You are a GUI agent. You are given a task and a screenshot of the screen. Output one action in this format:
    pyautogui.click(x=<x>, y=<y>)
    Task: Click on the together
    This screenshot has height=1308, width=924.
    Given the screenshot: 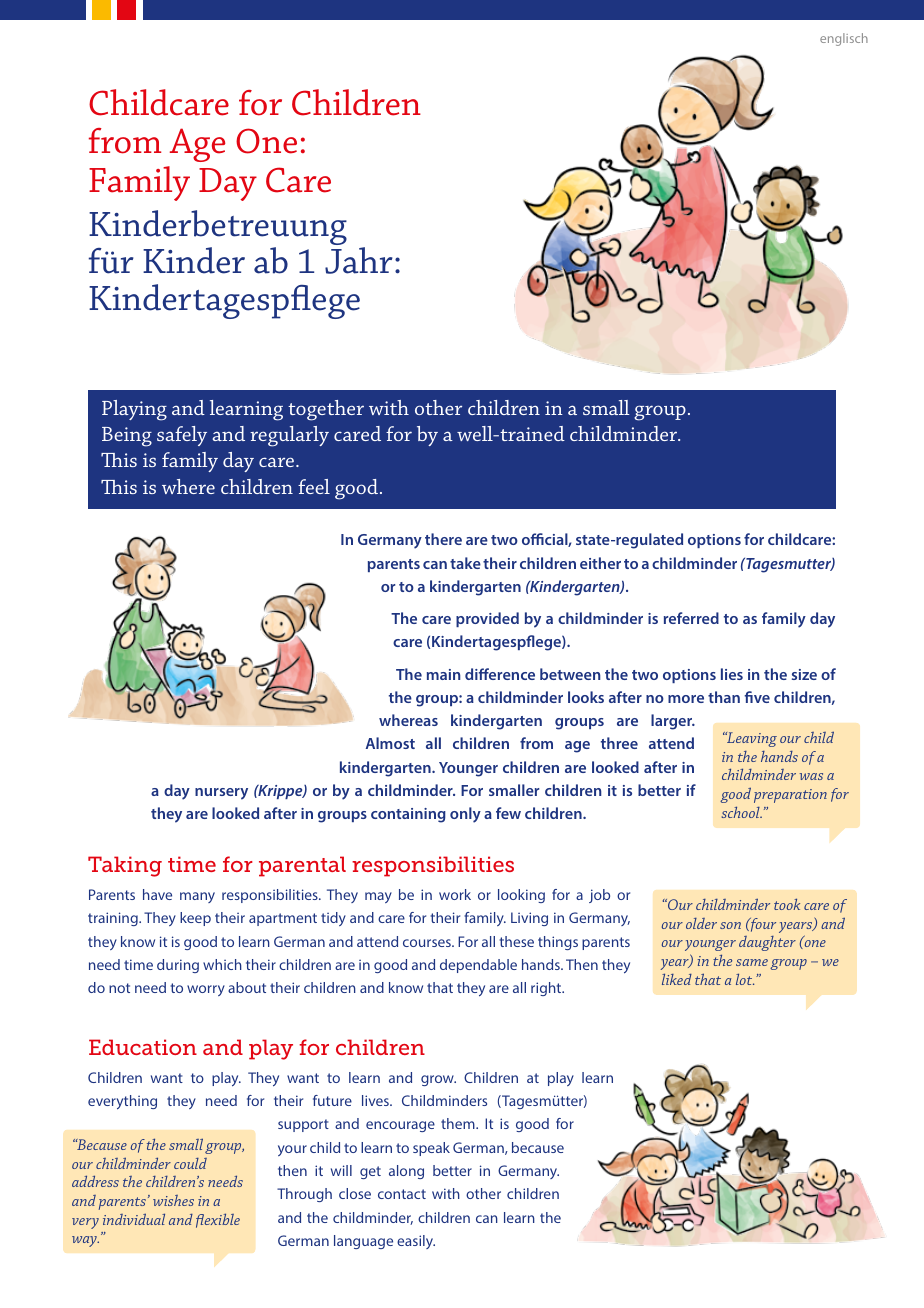 What is the action you would take?
    pyautogui.click(x=326, y=410)
